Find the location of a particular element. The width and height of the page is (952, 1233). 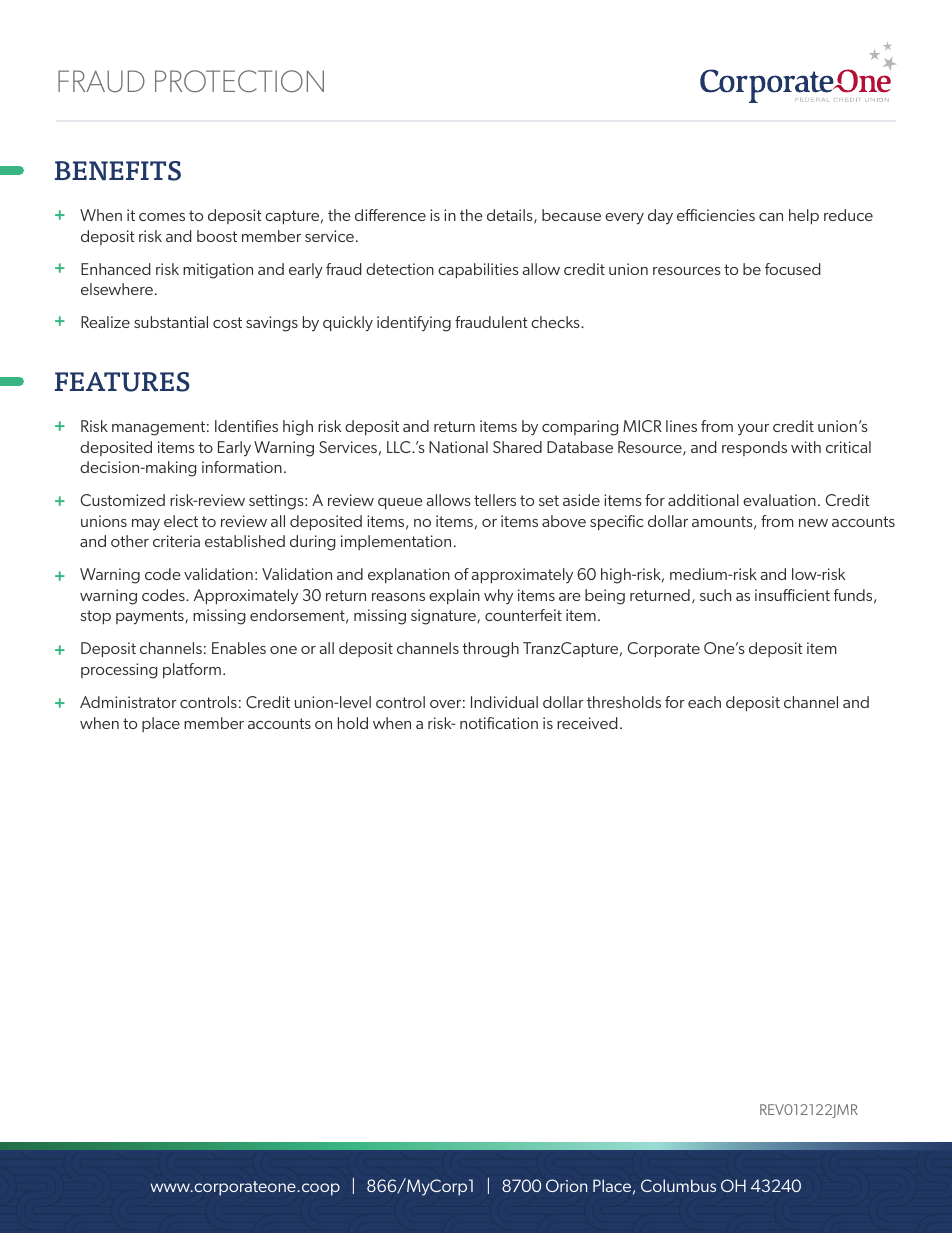

information is located at coordinates (242, 467).
